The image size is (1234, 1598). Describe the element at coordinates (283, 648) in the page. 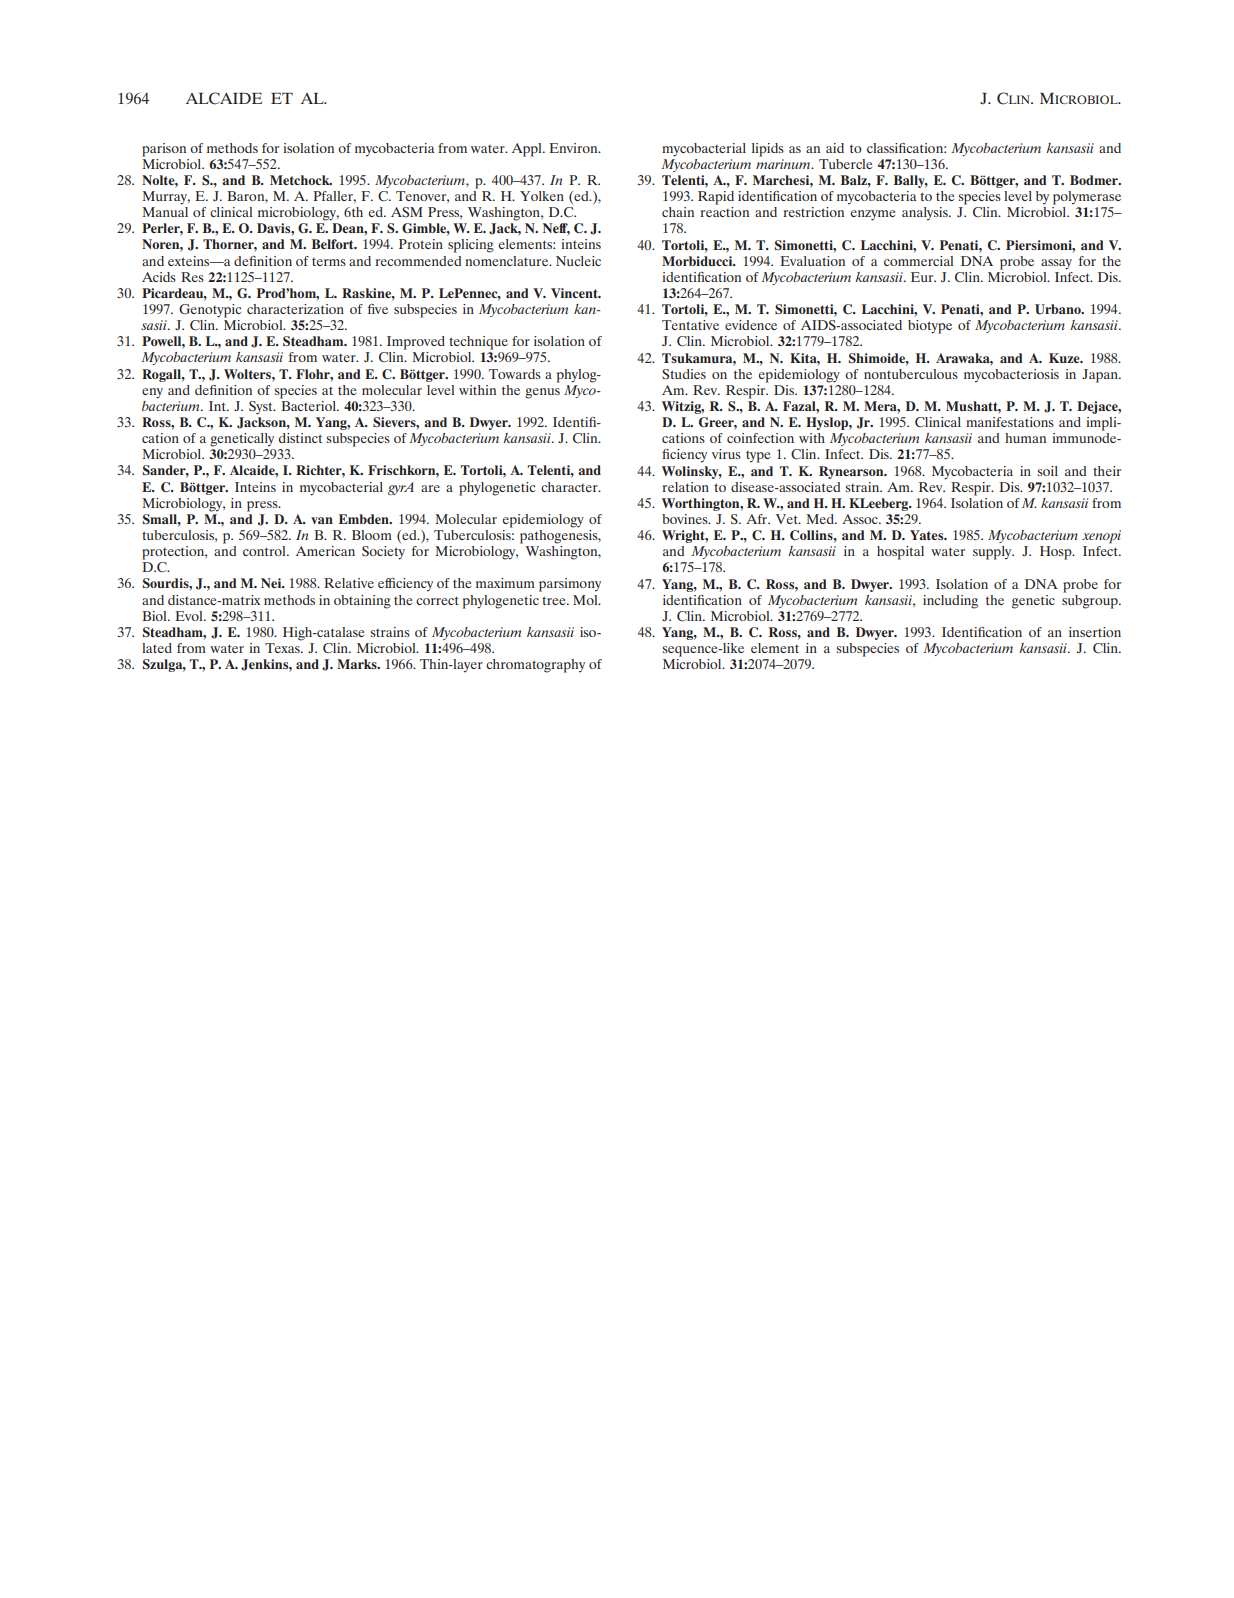

I see `Texas` at that location.
